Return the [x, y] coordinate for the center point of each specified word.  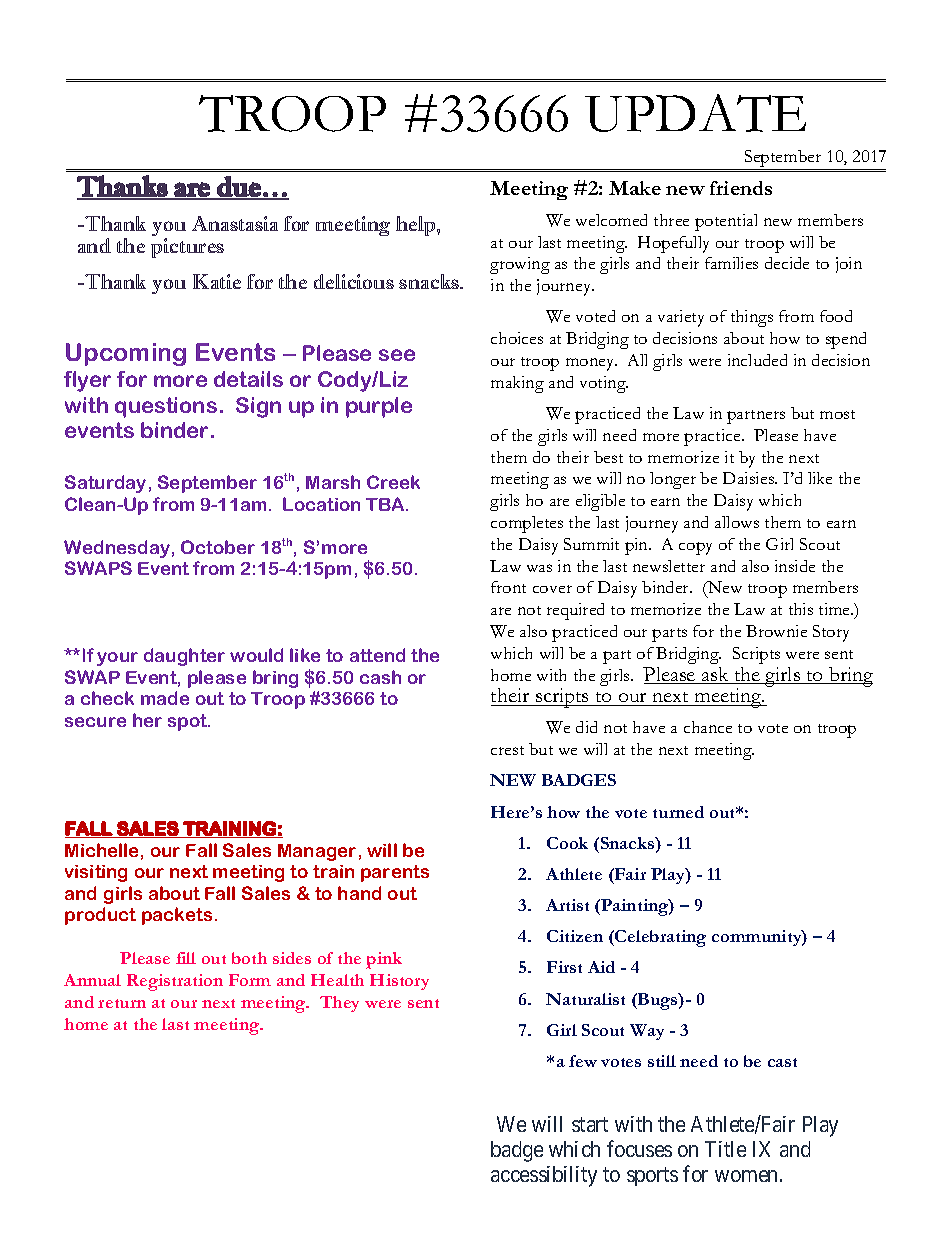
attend [377, 655]
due [239, 187]
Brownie [776, 631]
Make [635, 188]
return [122, 1003]
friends [741, 188]
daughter [184, 657]
